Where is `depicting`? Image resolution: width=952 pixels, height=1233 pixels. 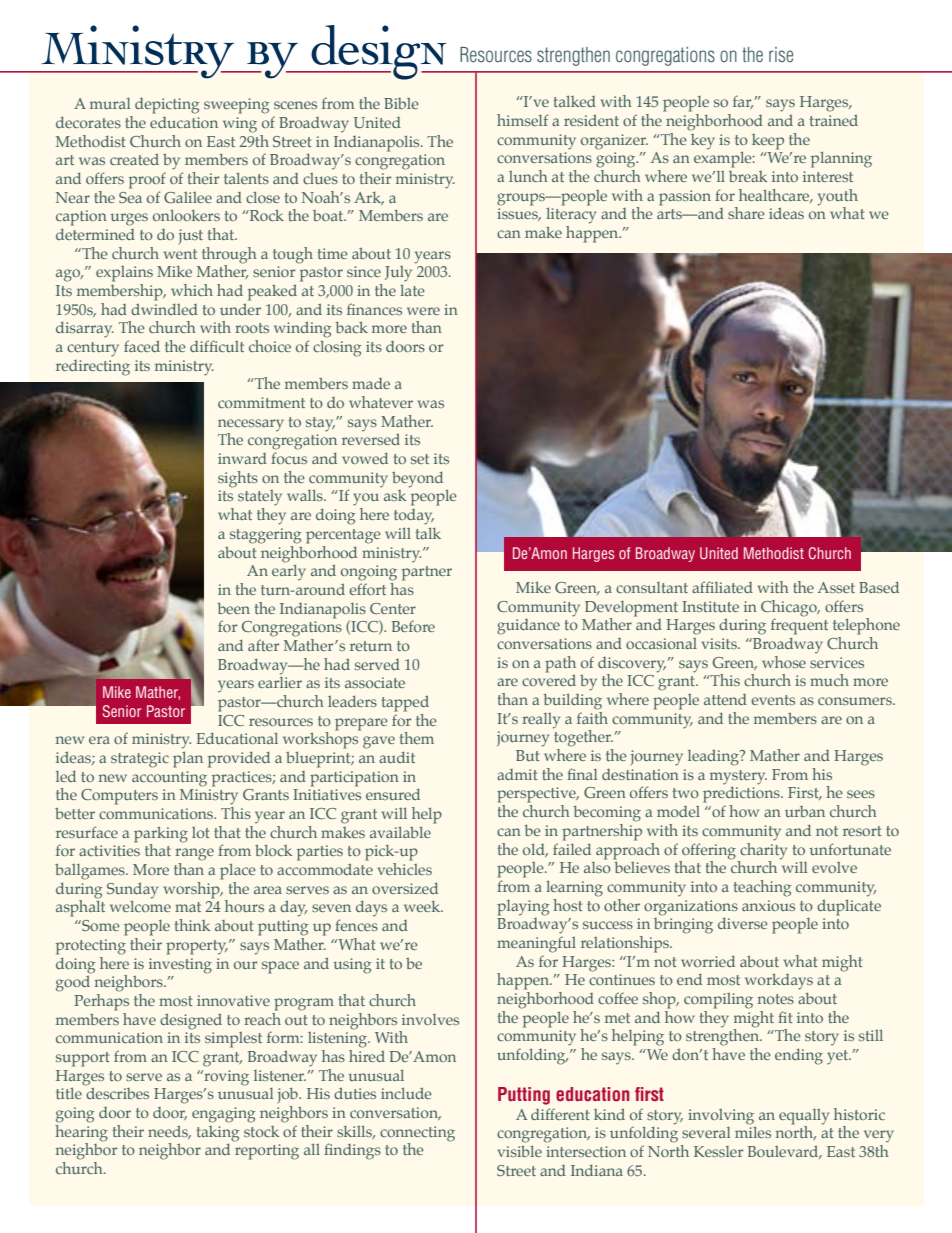
depicting is located at coordinates (167, 106).
